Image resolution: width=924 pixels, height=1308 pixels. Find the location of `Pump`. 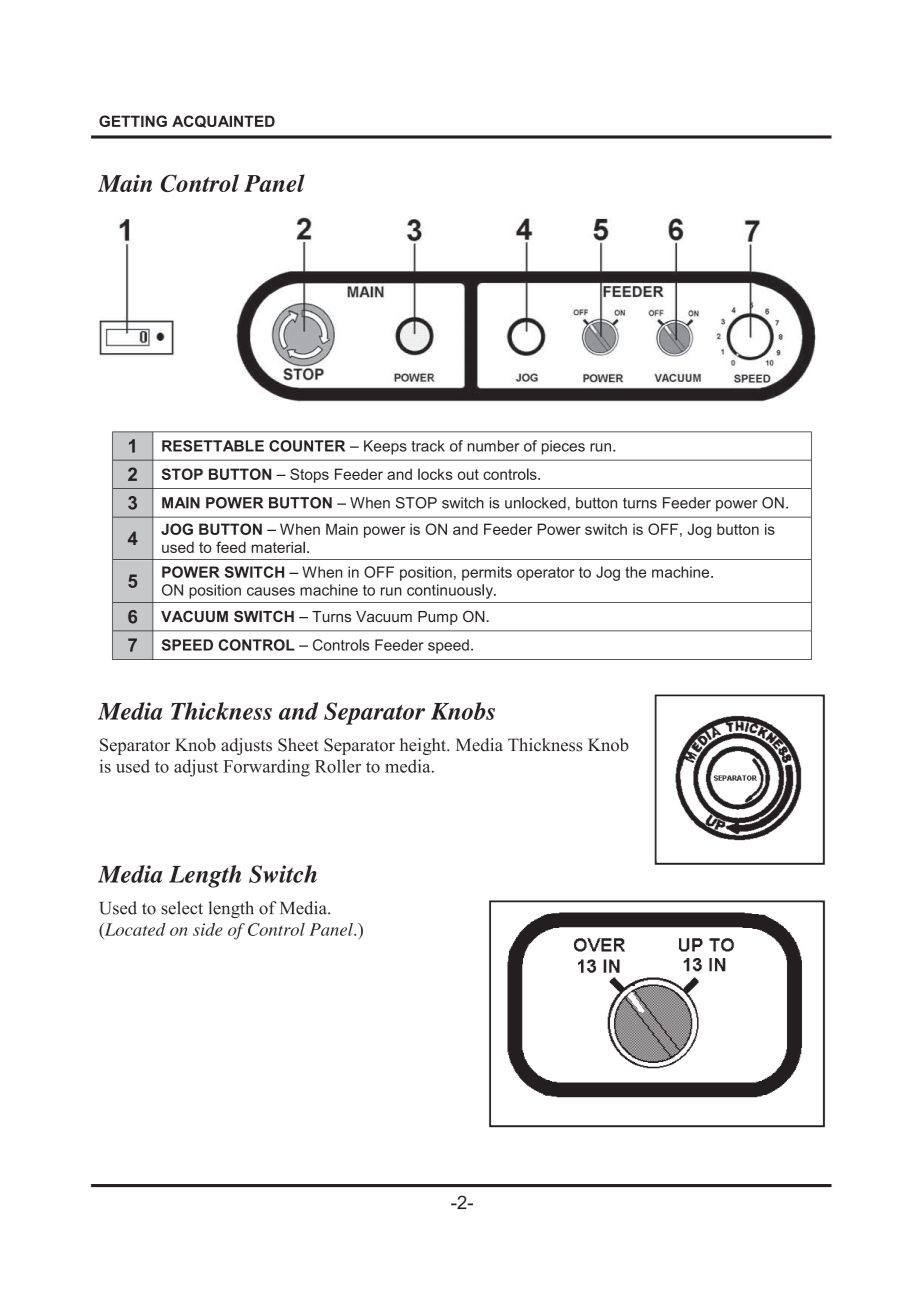

Pump is located at coordinates (438, 618).
